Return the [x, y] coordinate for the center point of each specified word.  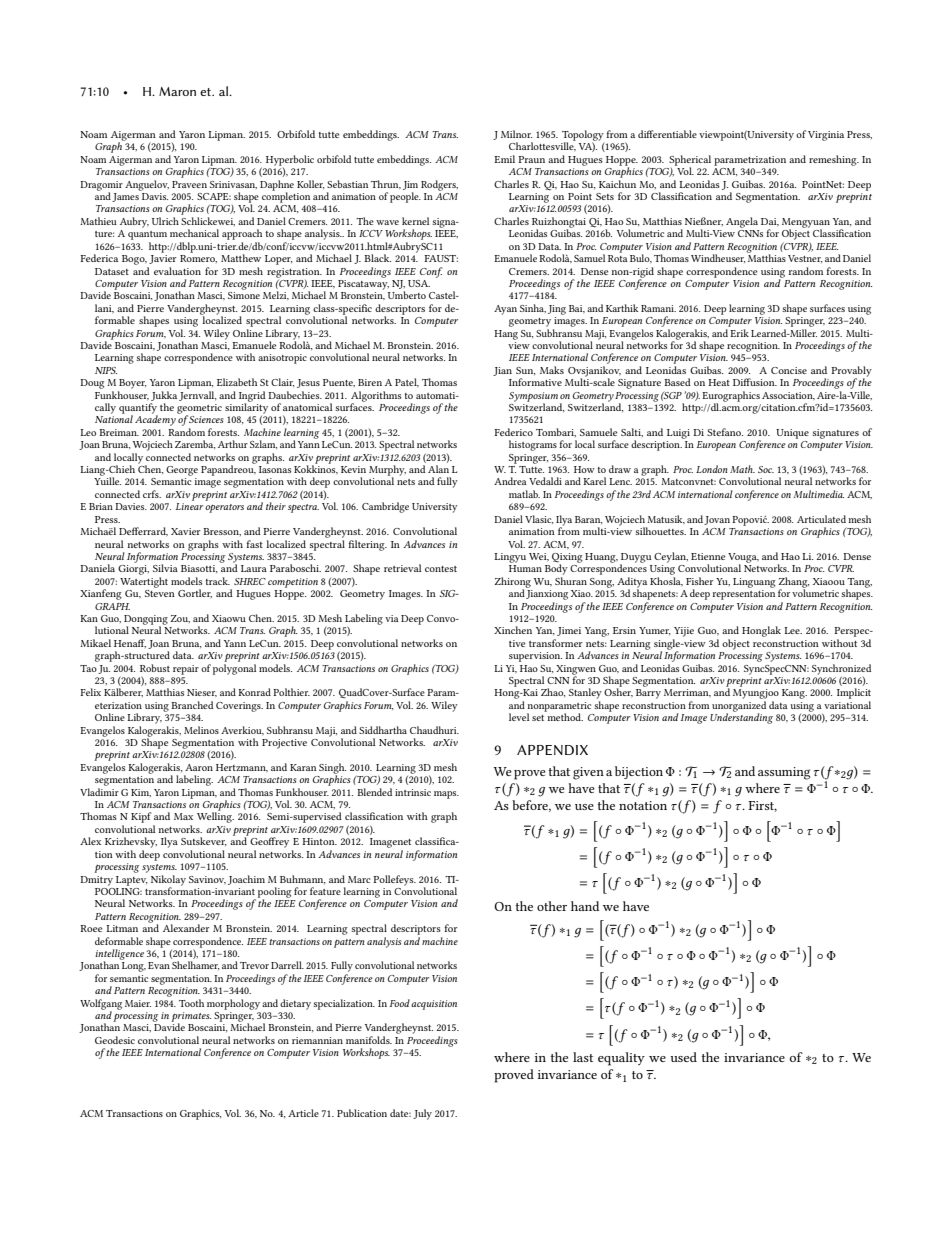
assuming [784, 773]
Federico [513, 432]
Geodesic [115, 1040]
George [182, 471]
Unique [792, 434]
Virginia [826, 136]
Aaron [199, 767]
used [683, 1057]
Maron [177, 91]
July [422, 1114]
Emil [504, 159]
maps [446, 795]
